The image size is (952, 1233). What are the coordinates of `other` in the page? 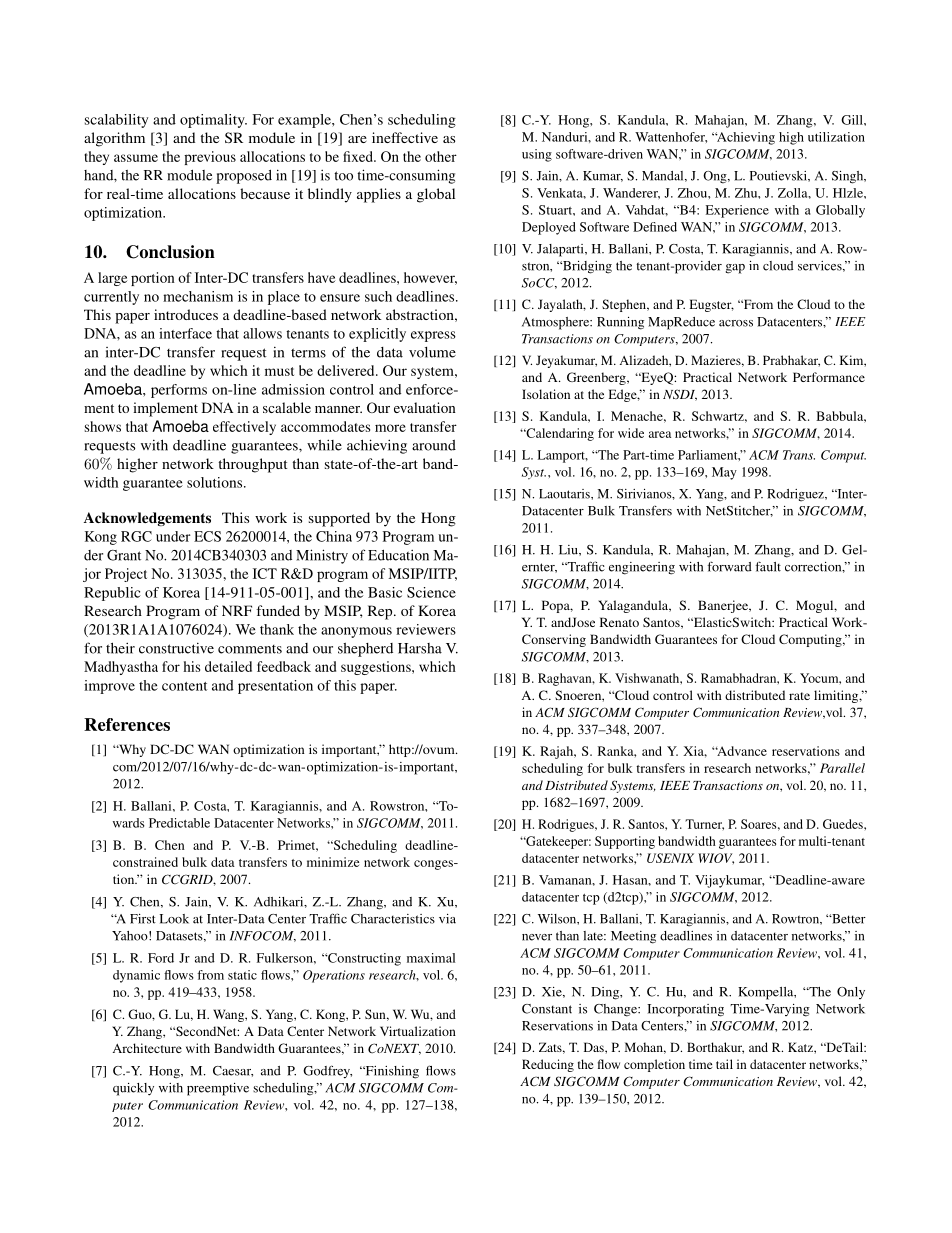 It's located at (441, 156).
